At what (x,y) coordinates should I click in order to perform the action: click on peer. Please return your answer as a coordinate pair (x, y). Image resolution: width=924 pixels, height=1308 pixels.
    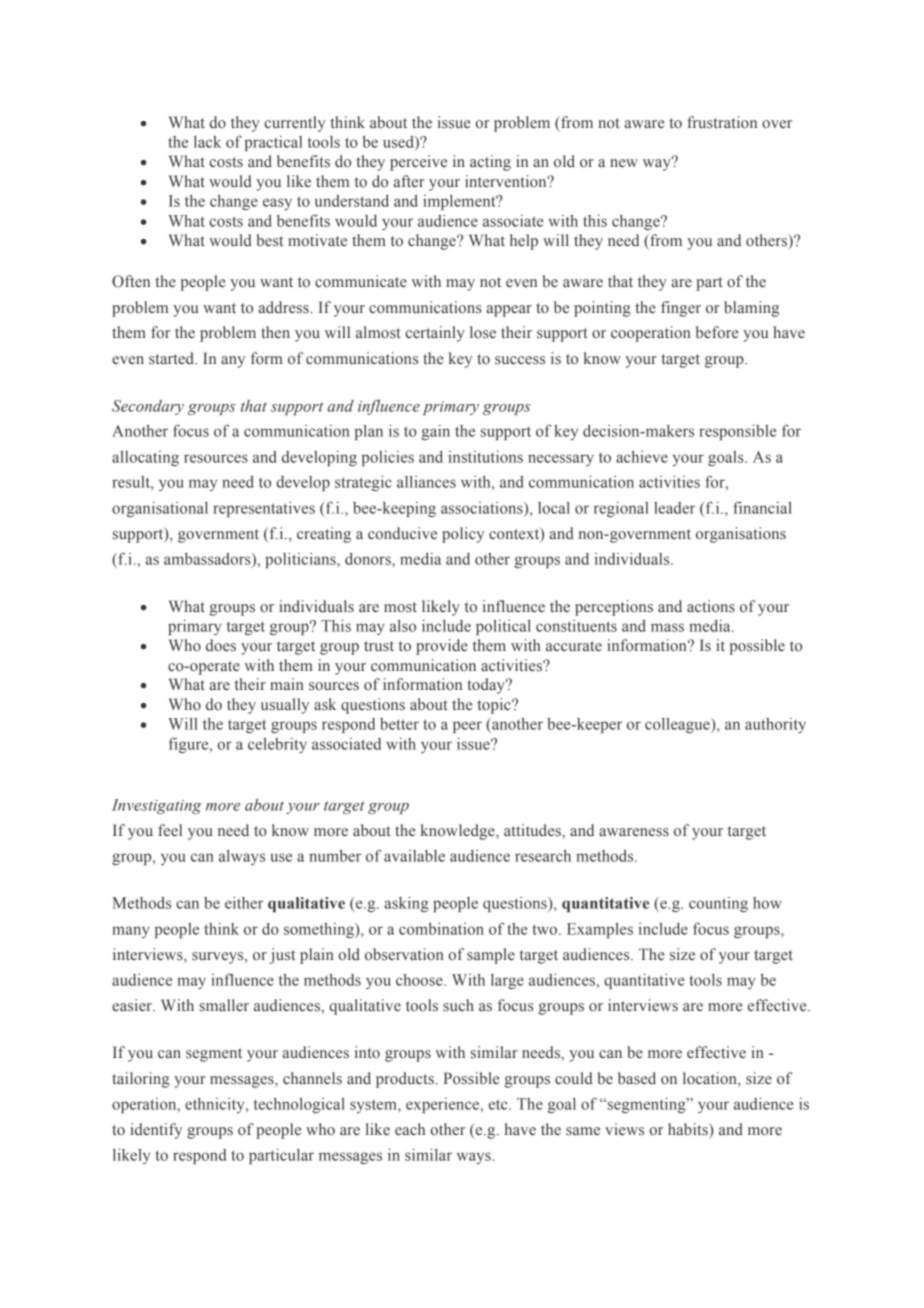
    Looking at the image, I should click on (467, 727).
